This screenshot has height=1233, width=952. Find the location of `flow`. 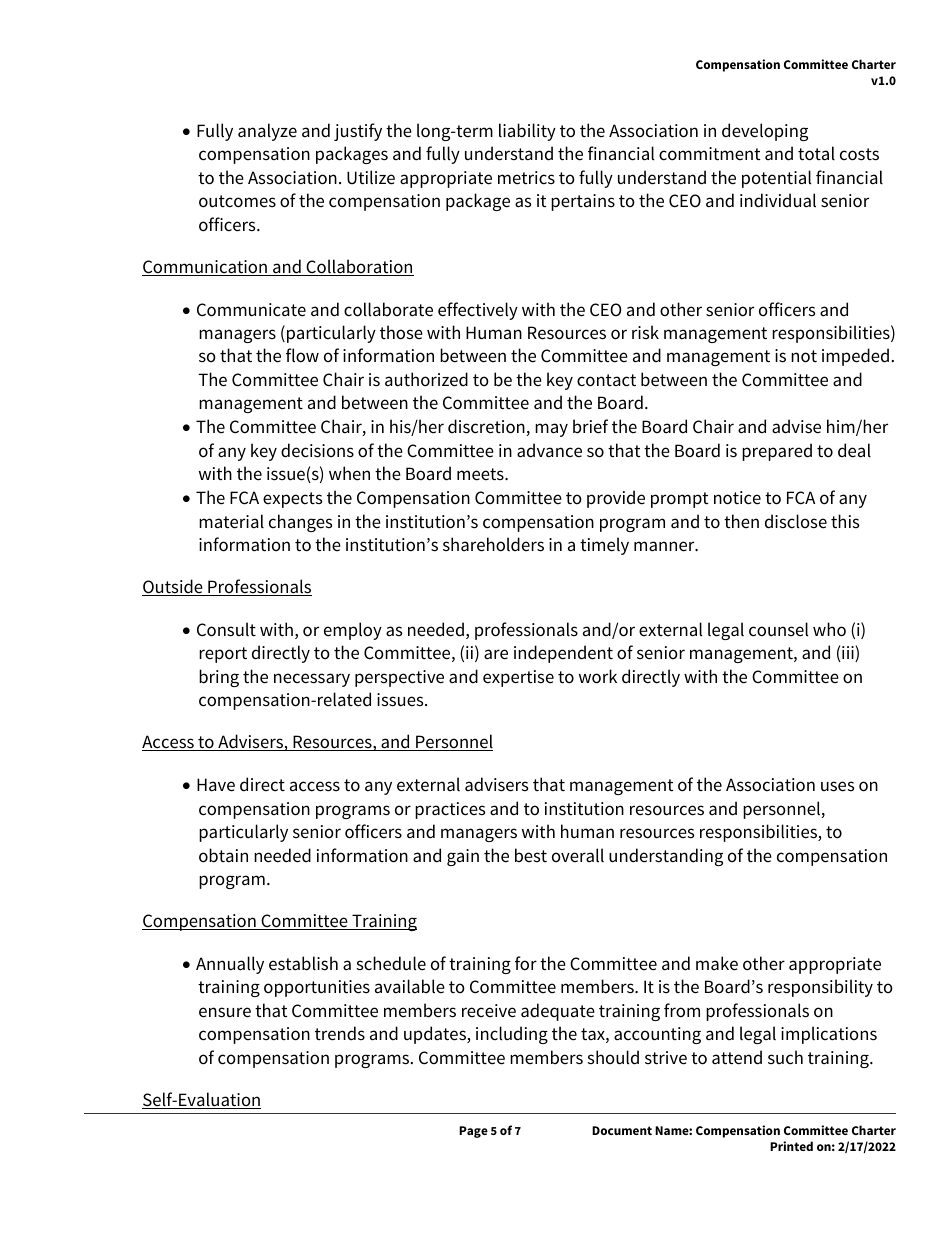

flow is located at coordinates (302, 355).
